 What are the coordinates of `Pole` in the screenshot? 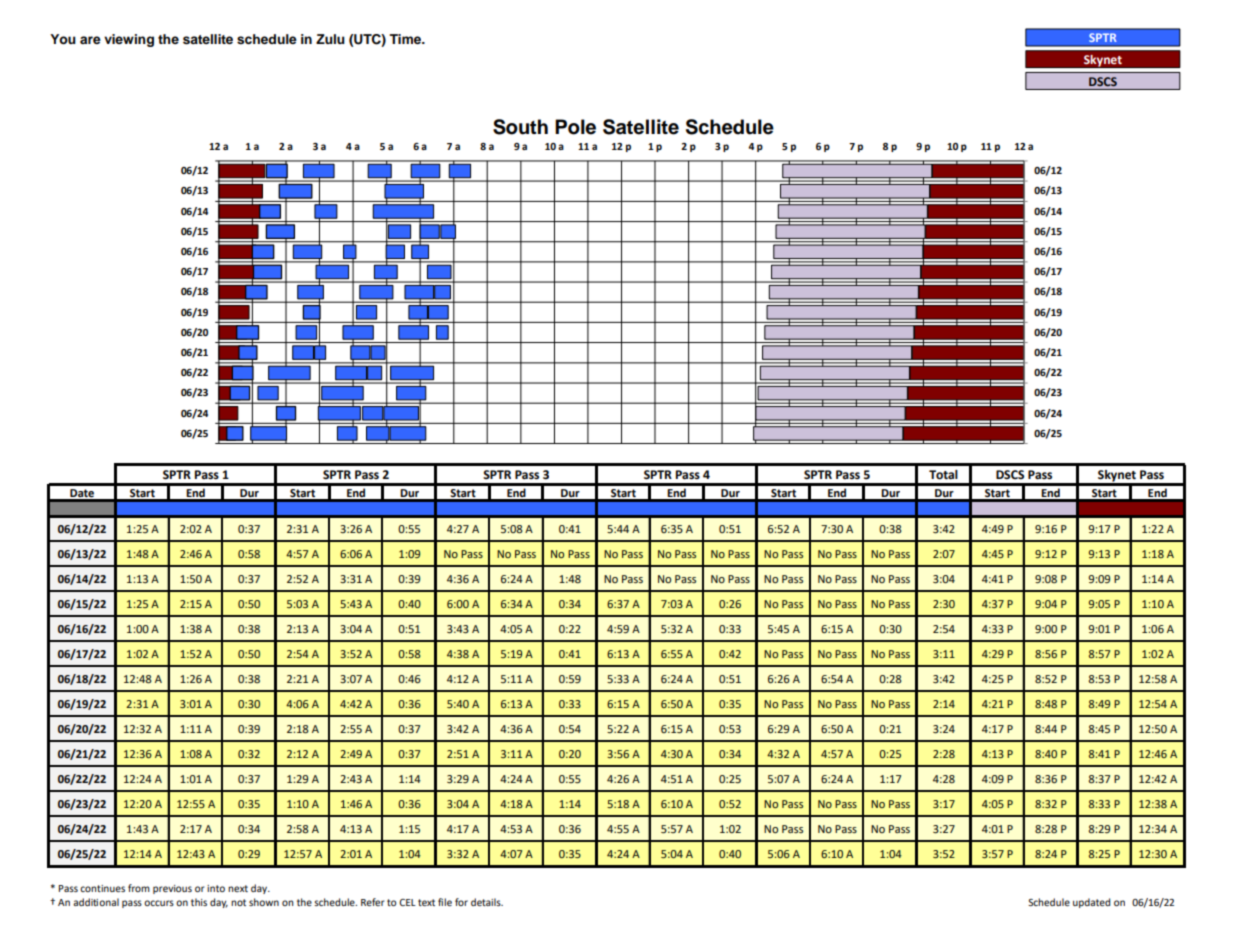 It's located at (575, 127).
